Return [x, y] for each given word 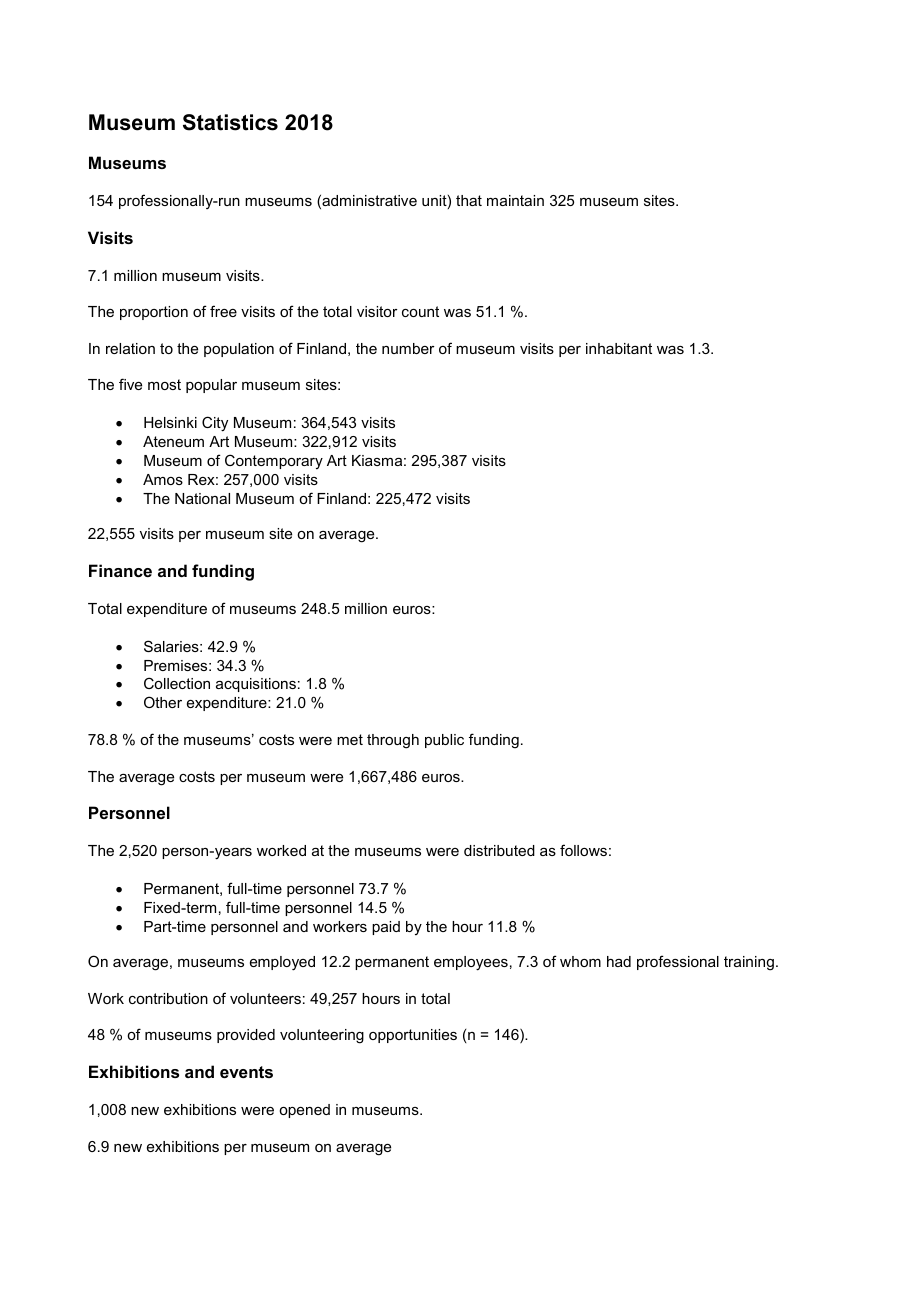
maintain [515, 200]
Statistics [230, 122]
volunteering [322, 1036]
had [619, 961]
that [469, 200]
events [246, 1072]
